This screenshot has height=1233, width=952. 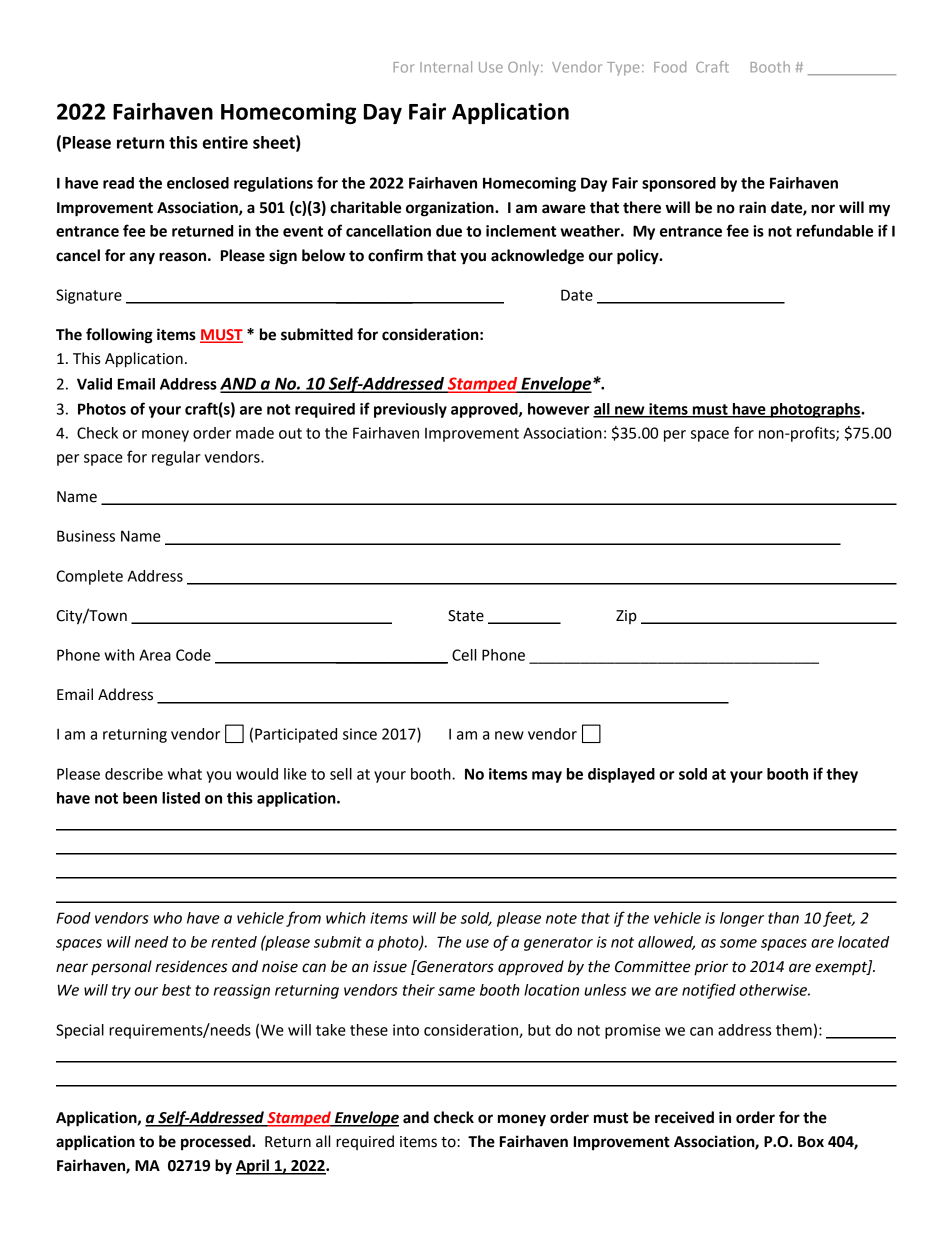 What do you see at coordinates (225, 142) in the screenshot?
I see `entire` at bounding box center [225, 142].
